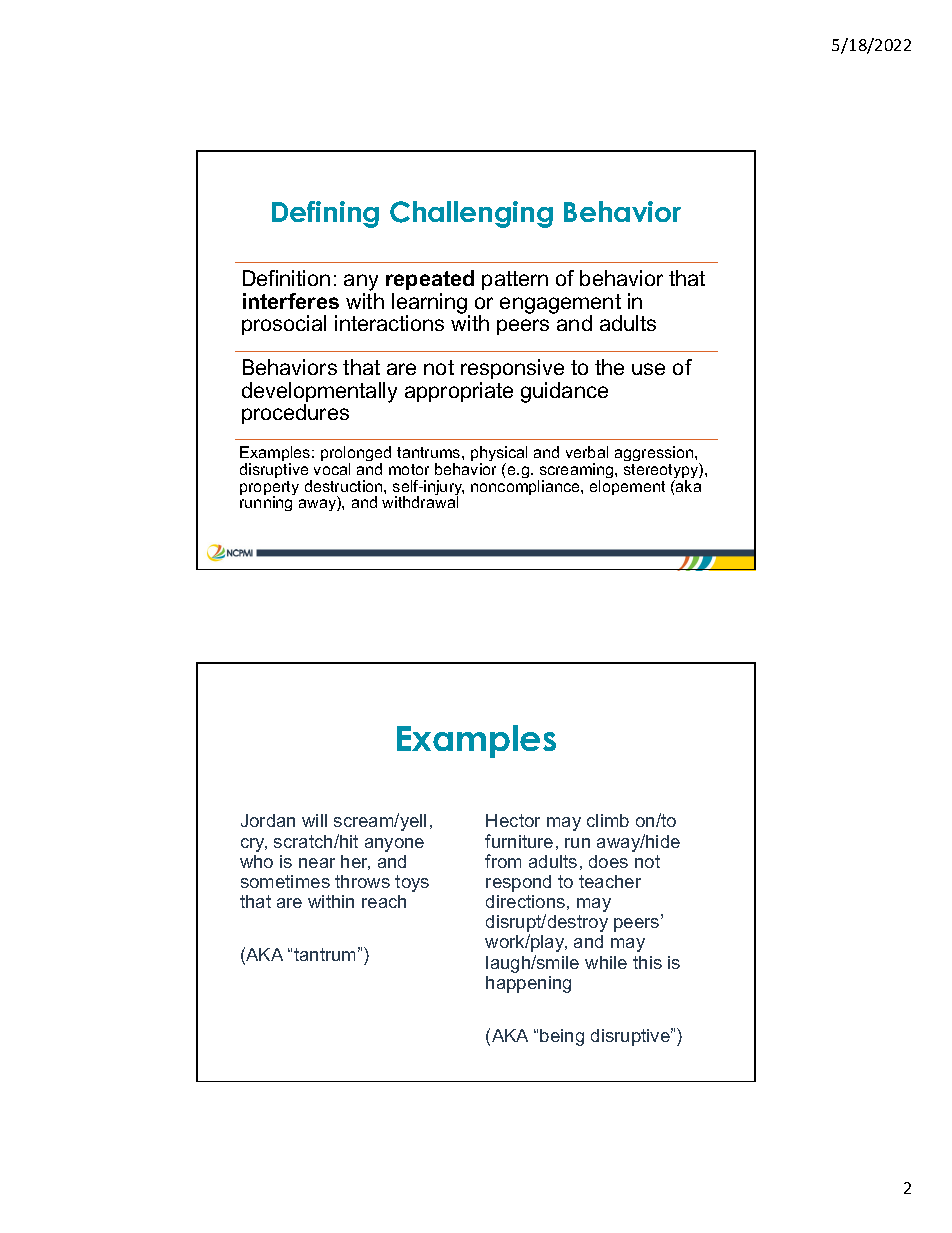 Image resolution: width=952 pixels, height=1233 pixels. I want to click on Defining, so click(325, 214).
